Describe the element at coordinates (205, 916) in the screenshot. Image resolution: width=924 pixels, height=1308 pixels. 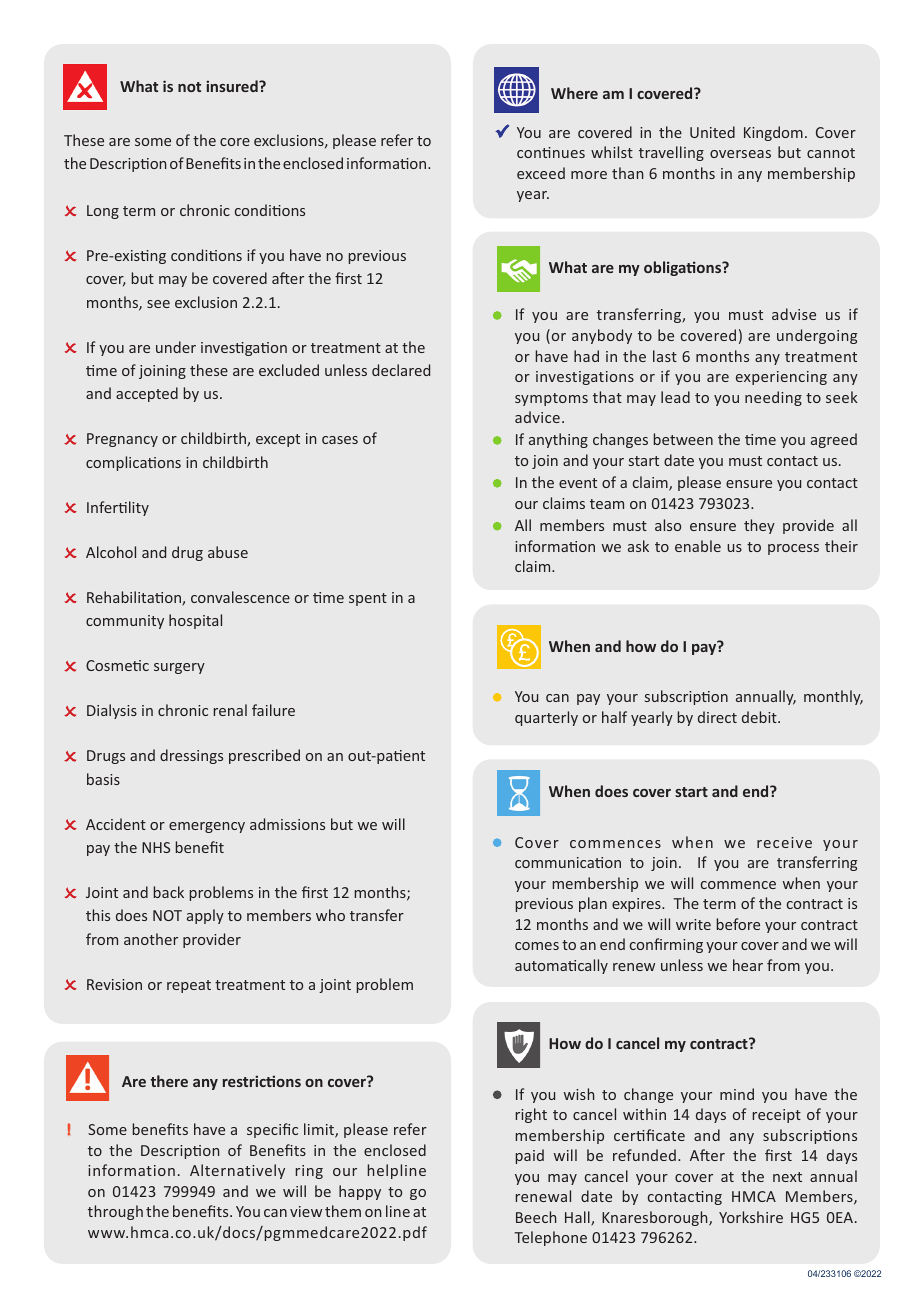
I see `apply` at that location.
